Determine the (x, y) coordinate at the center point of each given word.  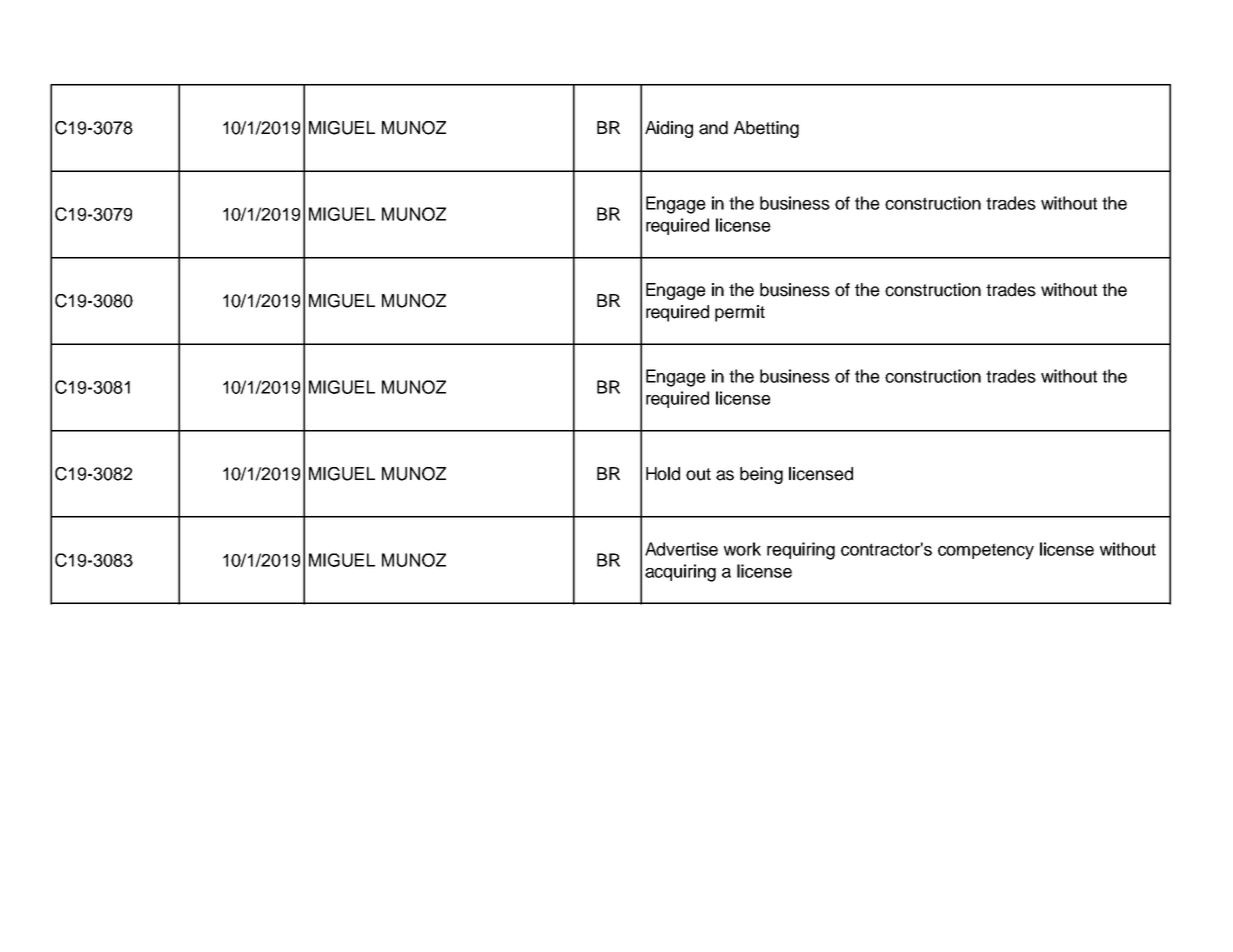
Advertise (681, 549)
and (713, 128)
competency (986, 551)
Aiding (669, 129)
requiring (801, 551)
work (742, 549)
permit (740, 313)
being (761, 475)
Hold (663, 474)
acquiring (680, 573)
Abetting (766, 129)
